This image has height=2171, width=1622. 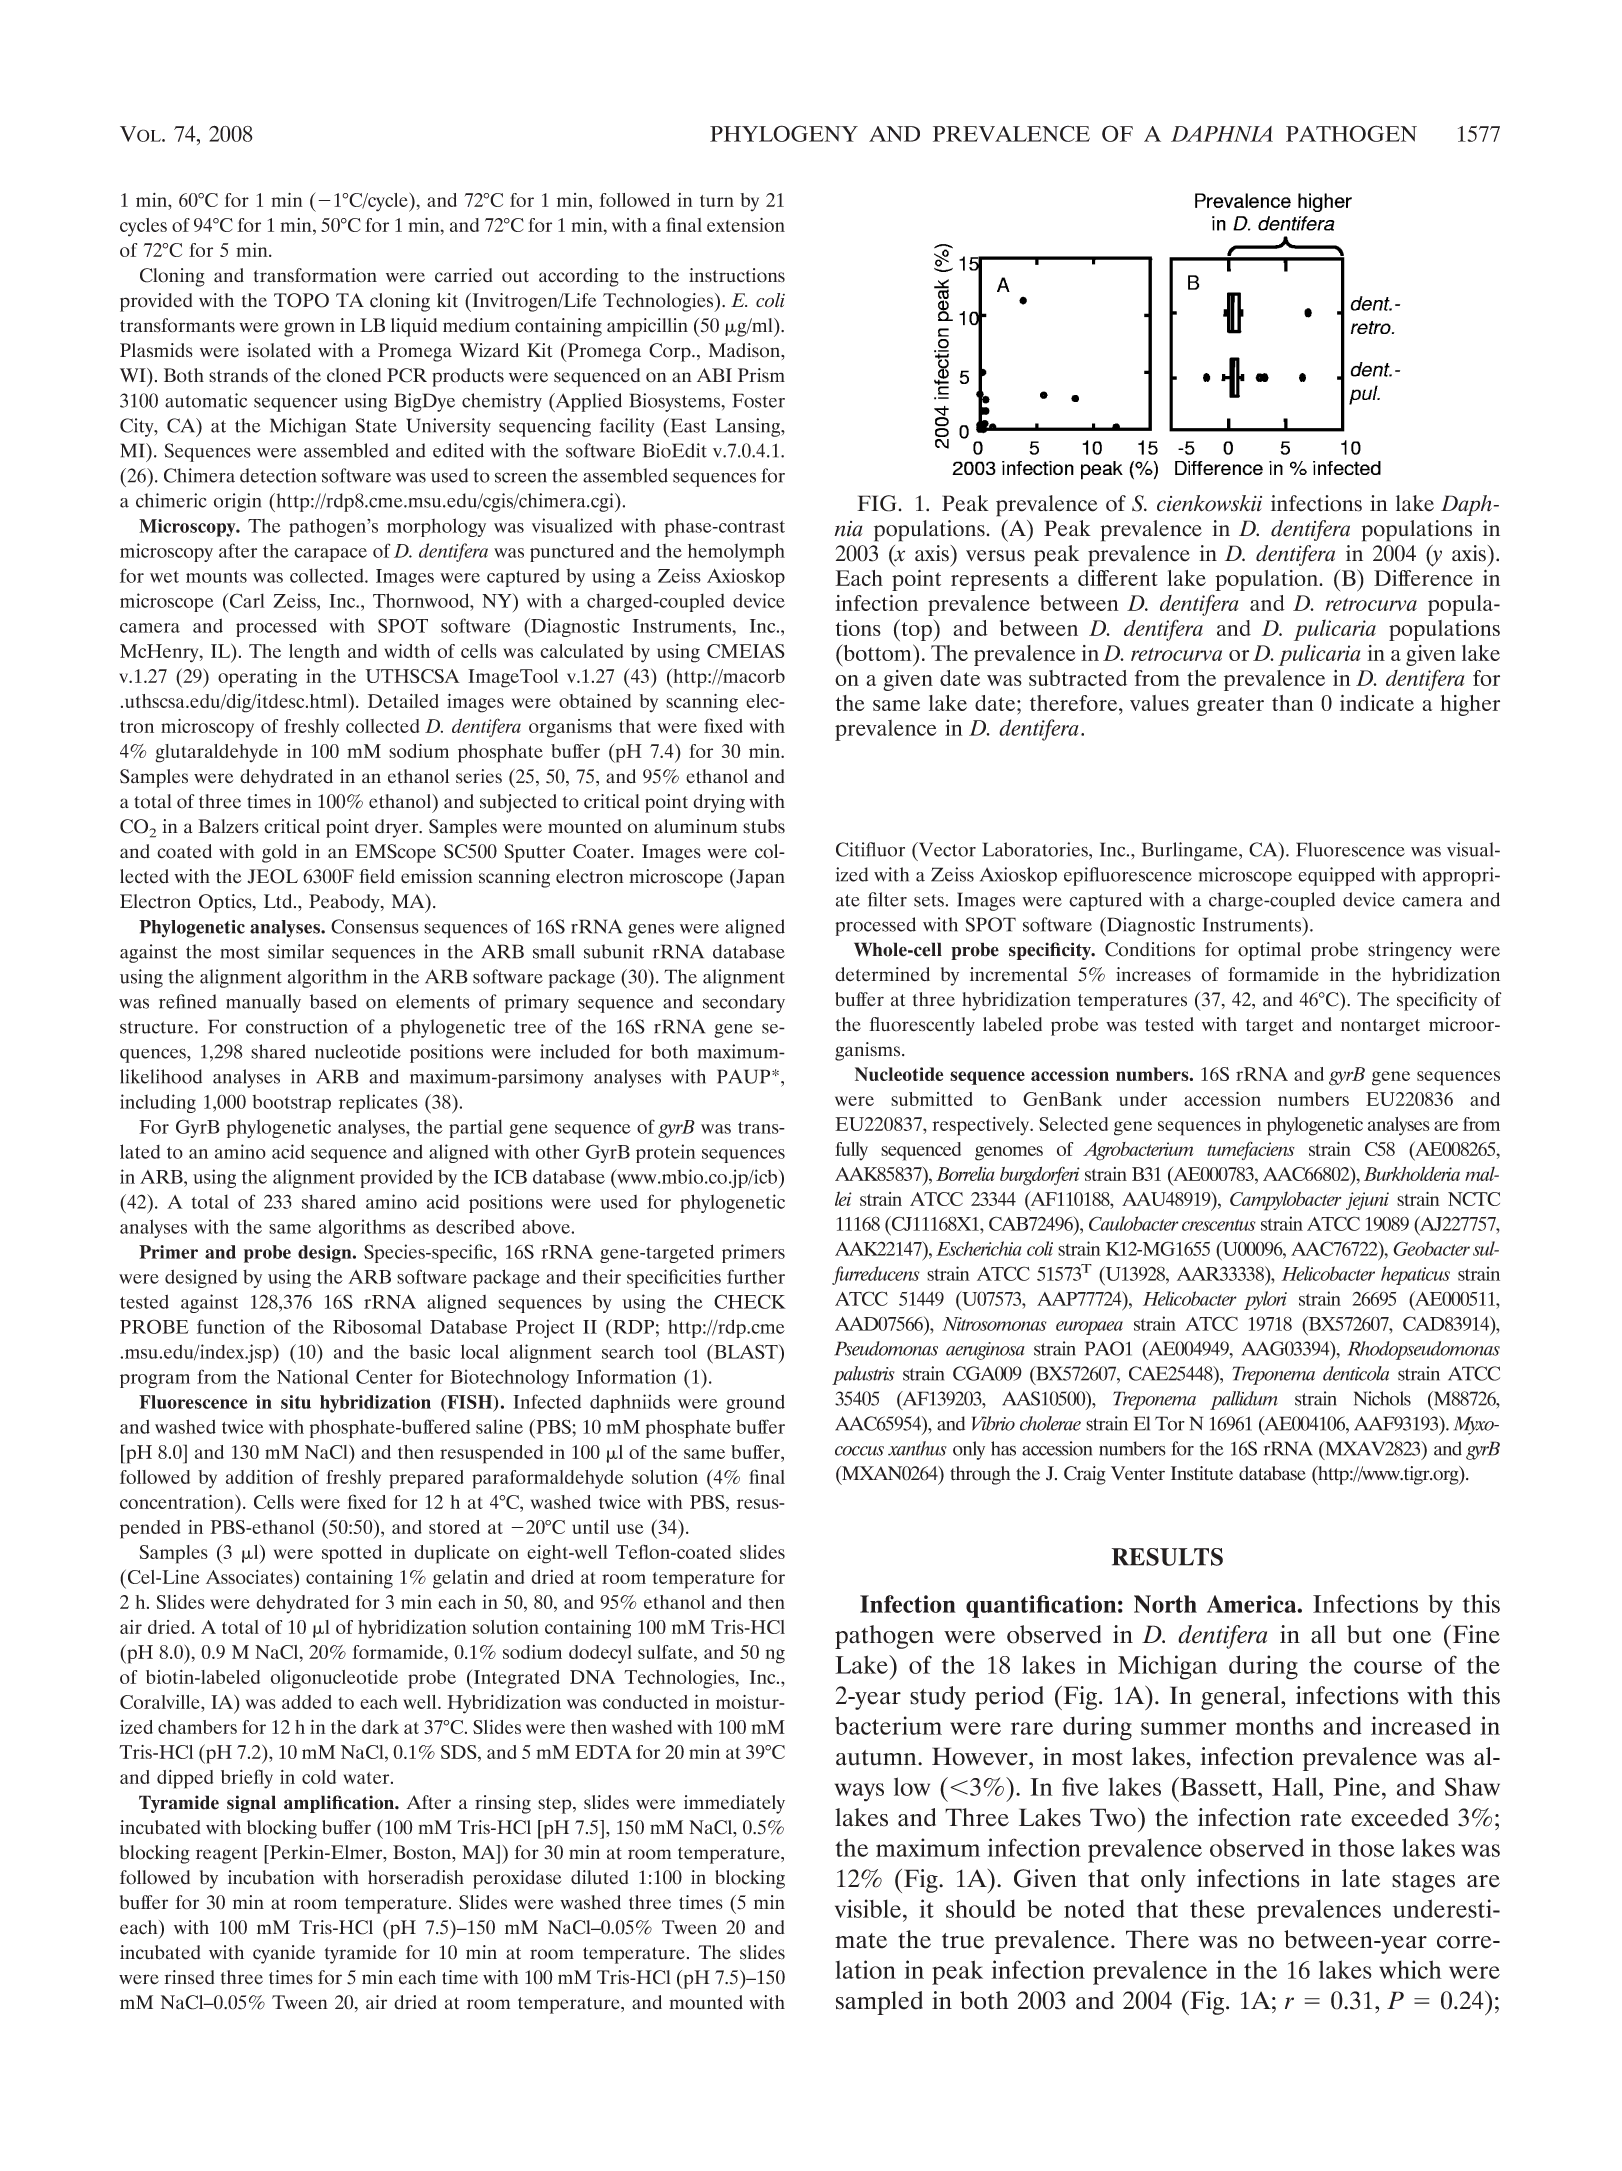 I want to click on PHYLOGENY, so click(x=784, y=133).
